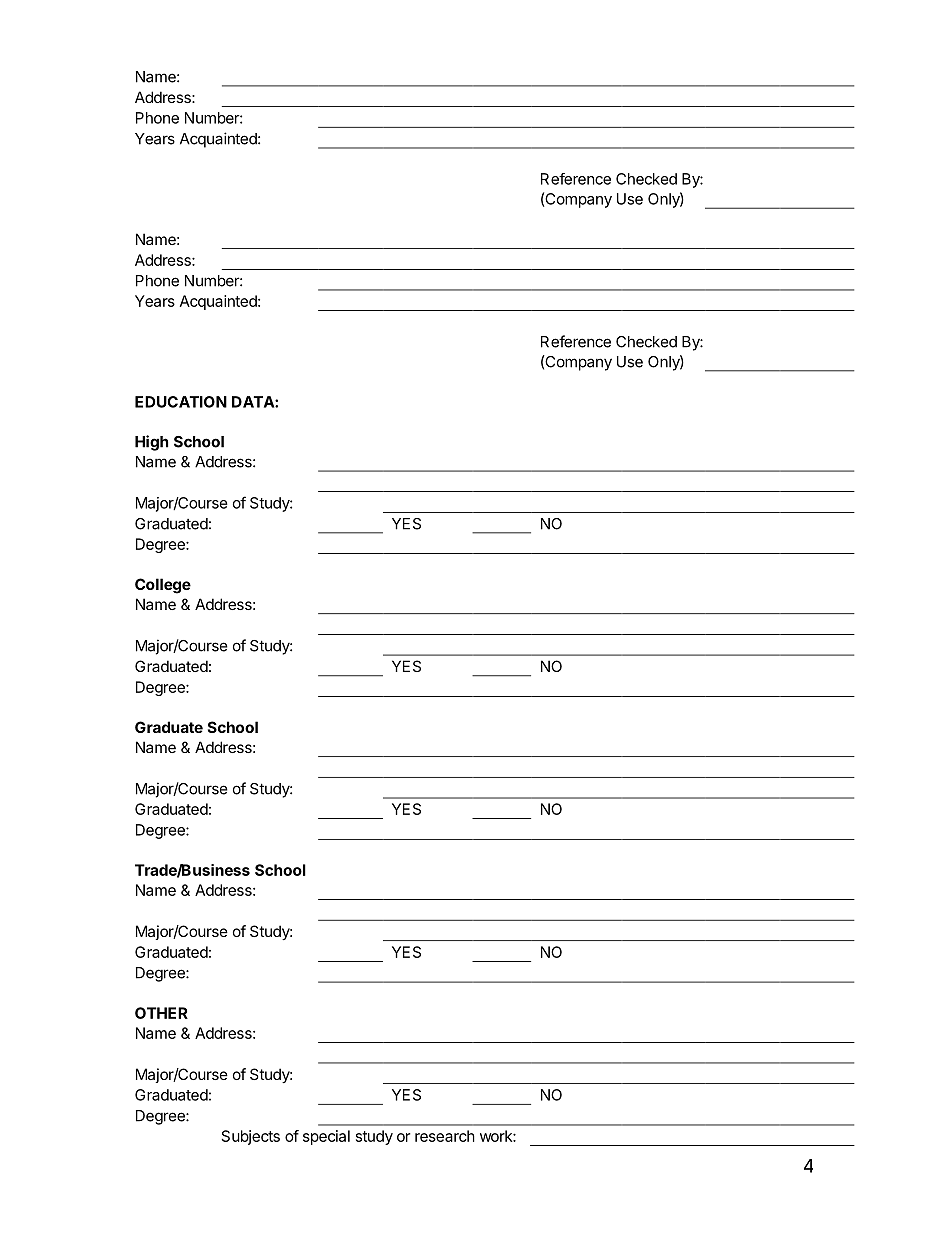  What do you see at coordinates (326, 1137) in the screenshot?
I see `special` at bounding box center [326, 1137].
